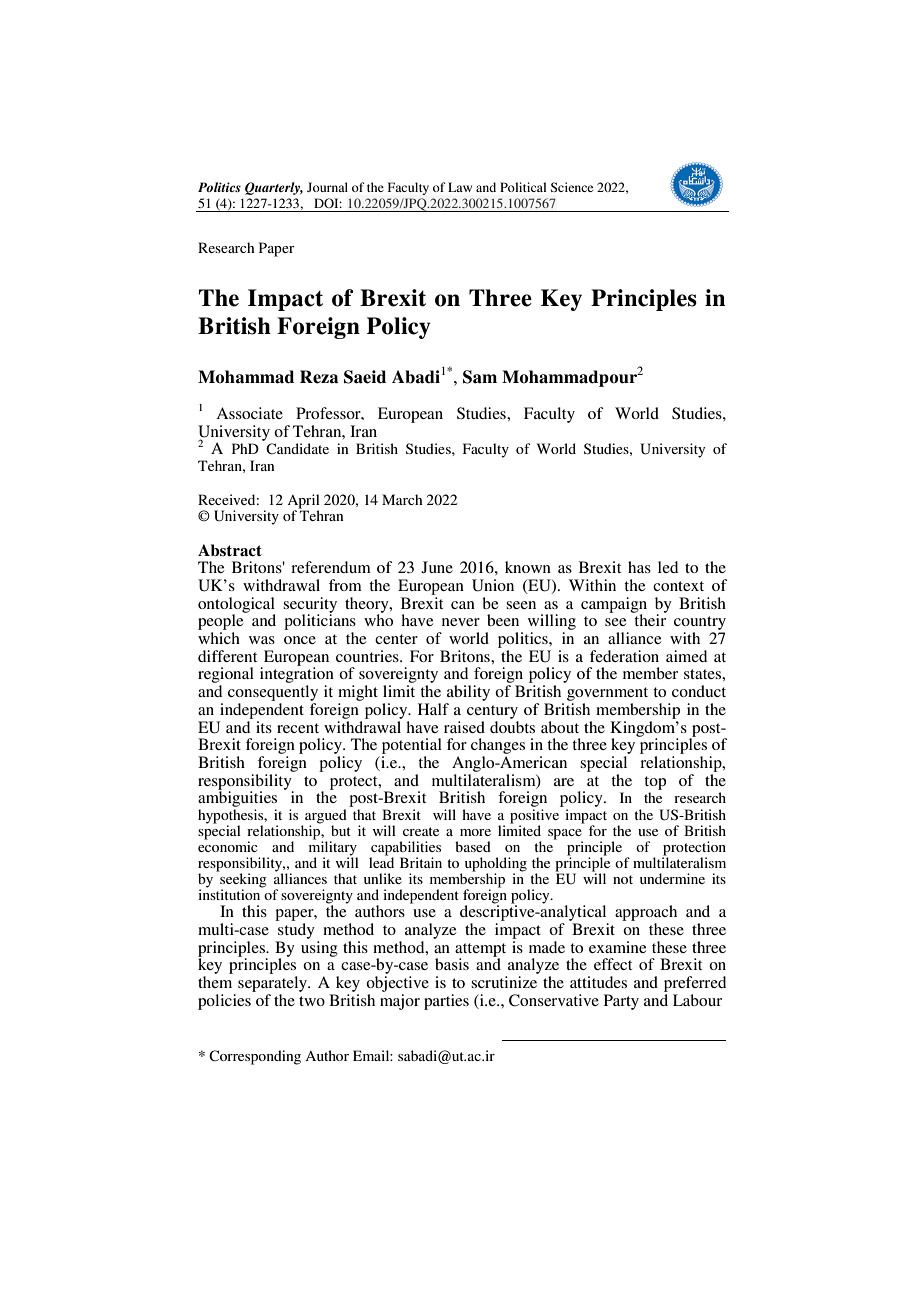 Image resolution: width=924 pixels, height=1308 pixels. Describe the element at coordinates (639, 567) in the screenshot. I see `has` at that location.
